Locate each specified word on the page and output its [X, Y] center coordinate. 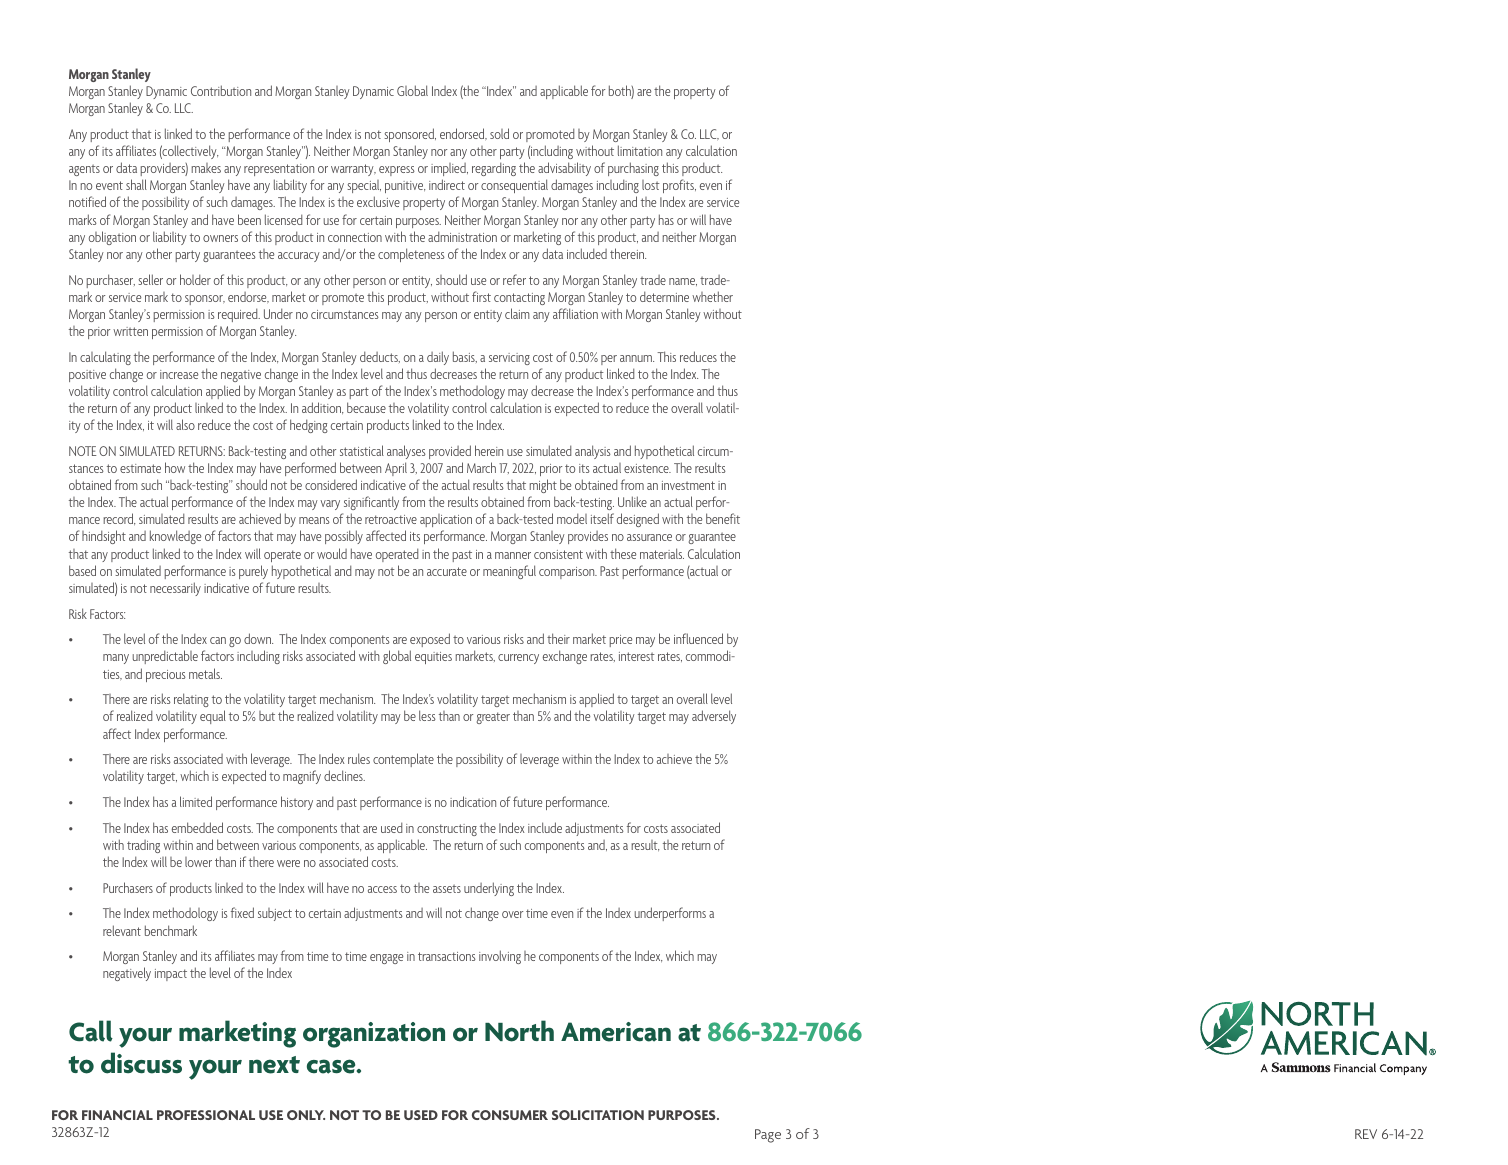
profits [679, 186]
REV [1366, 1134]
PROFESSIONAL [206, 1115]
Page [768, 1136]
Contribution [221, 90]
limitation [640, 150]
